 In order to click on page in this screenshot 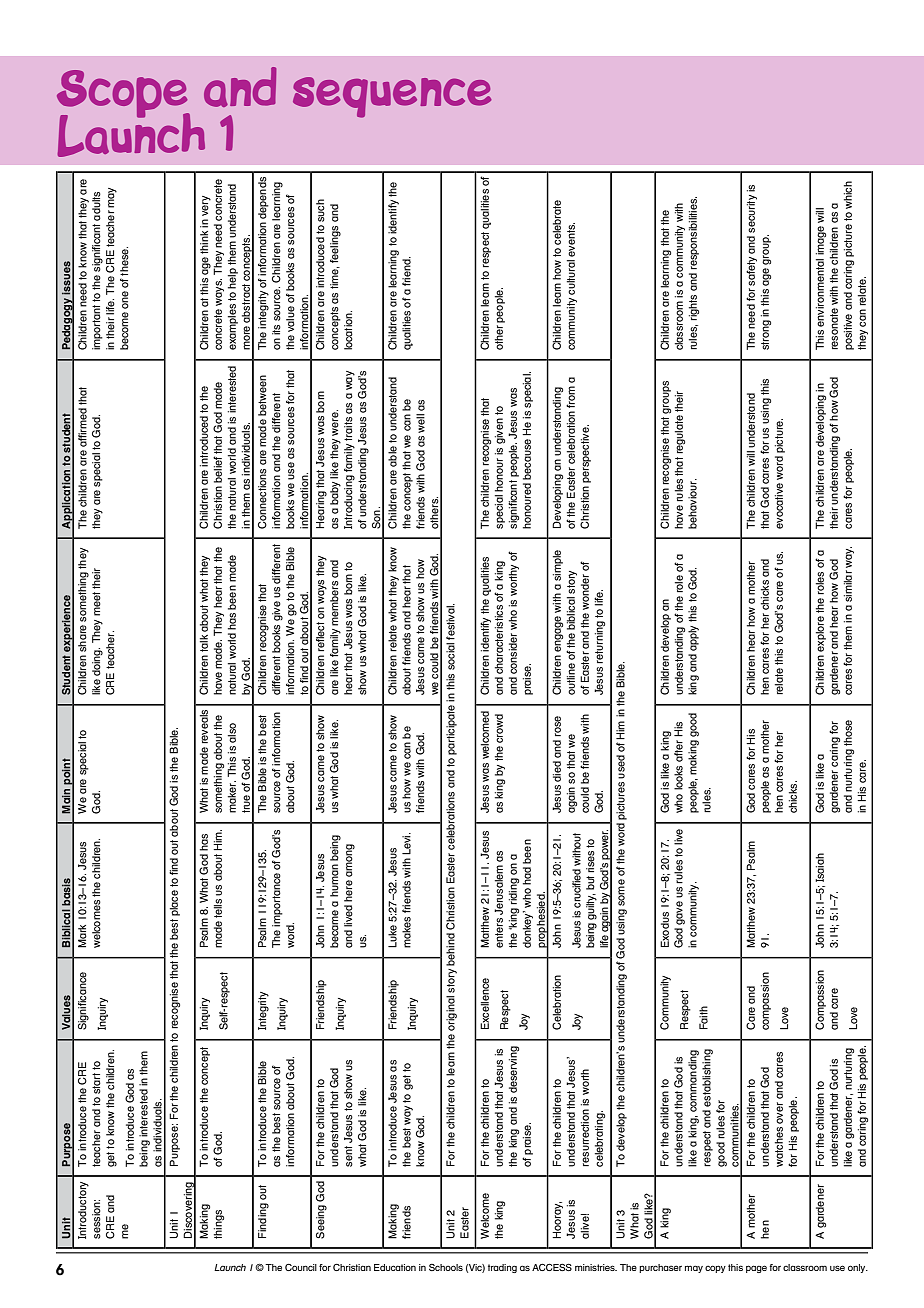, I will do `click(756, 1269)`.
